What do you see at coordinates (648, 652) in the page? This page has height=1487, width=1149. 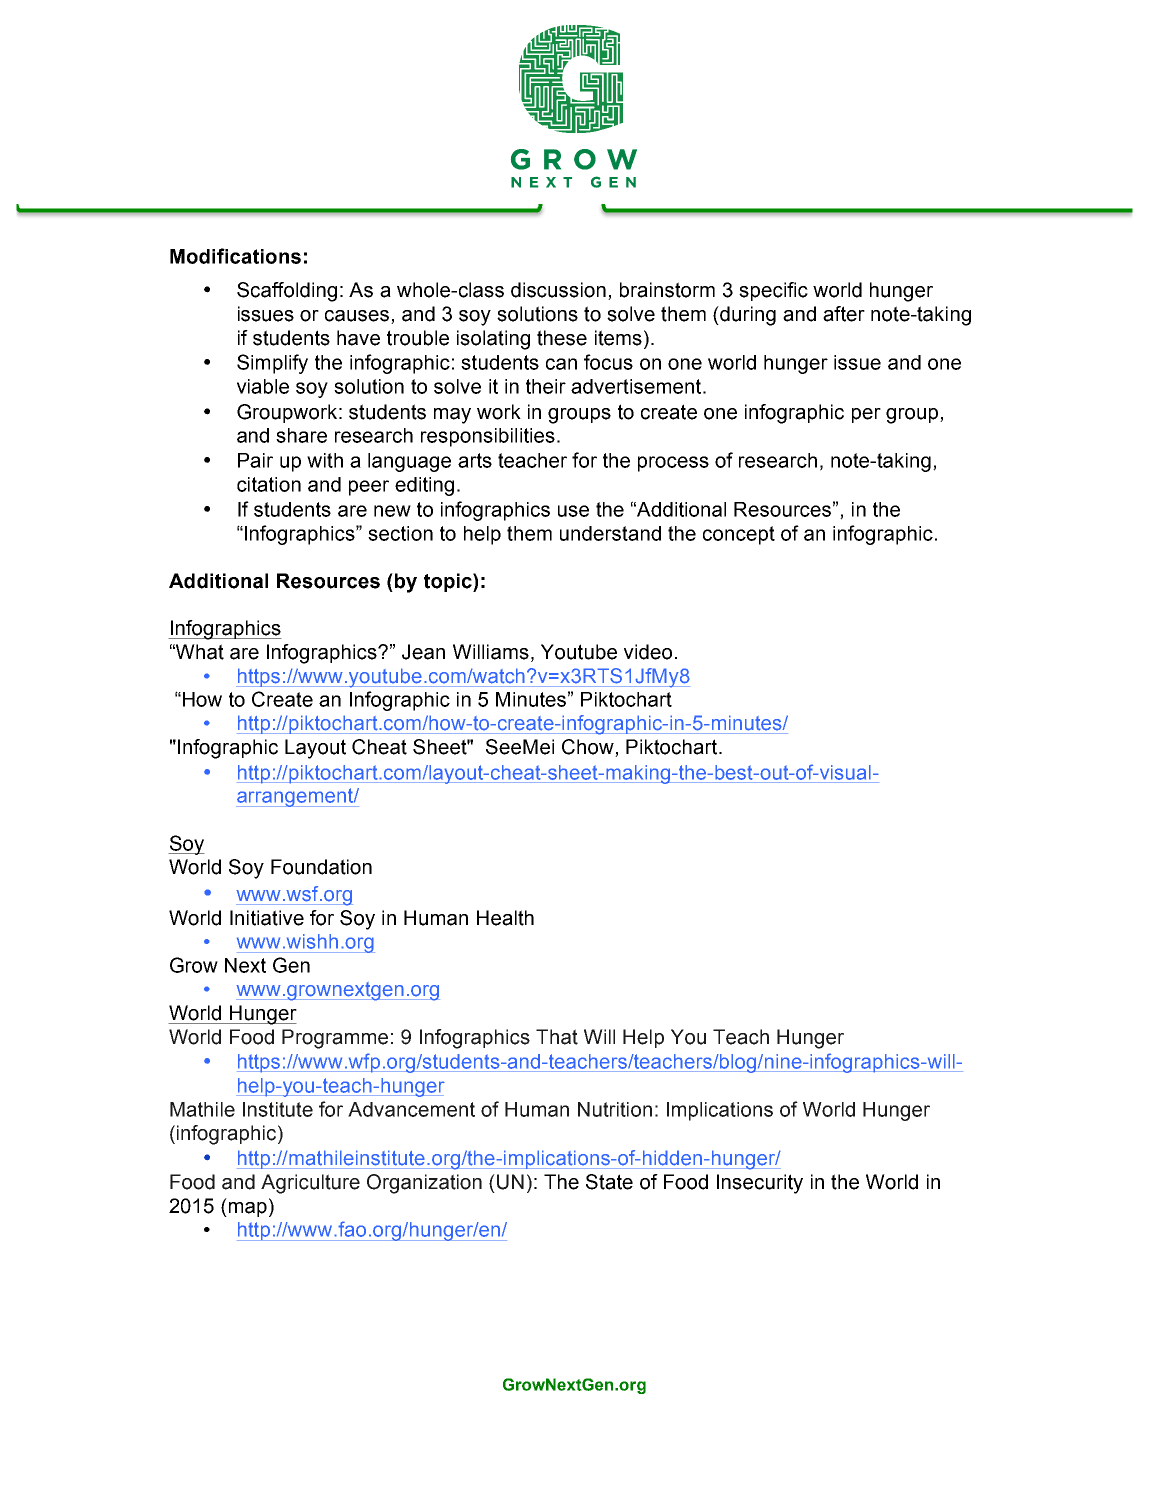 I see `video` at bounding box center [648, 652].
